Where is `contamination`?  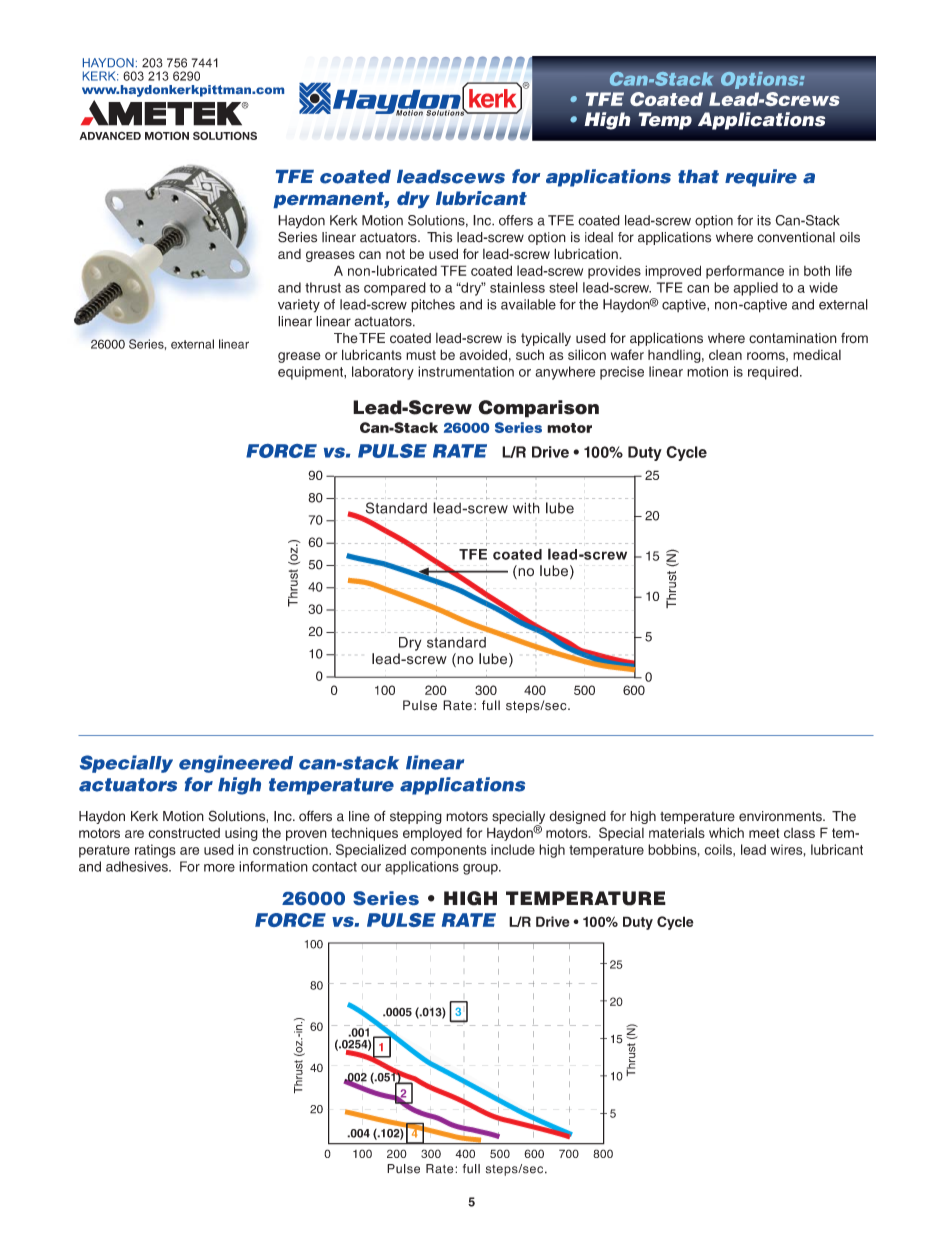 contamination is located at coordinates (793, 338).
